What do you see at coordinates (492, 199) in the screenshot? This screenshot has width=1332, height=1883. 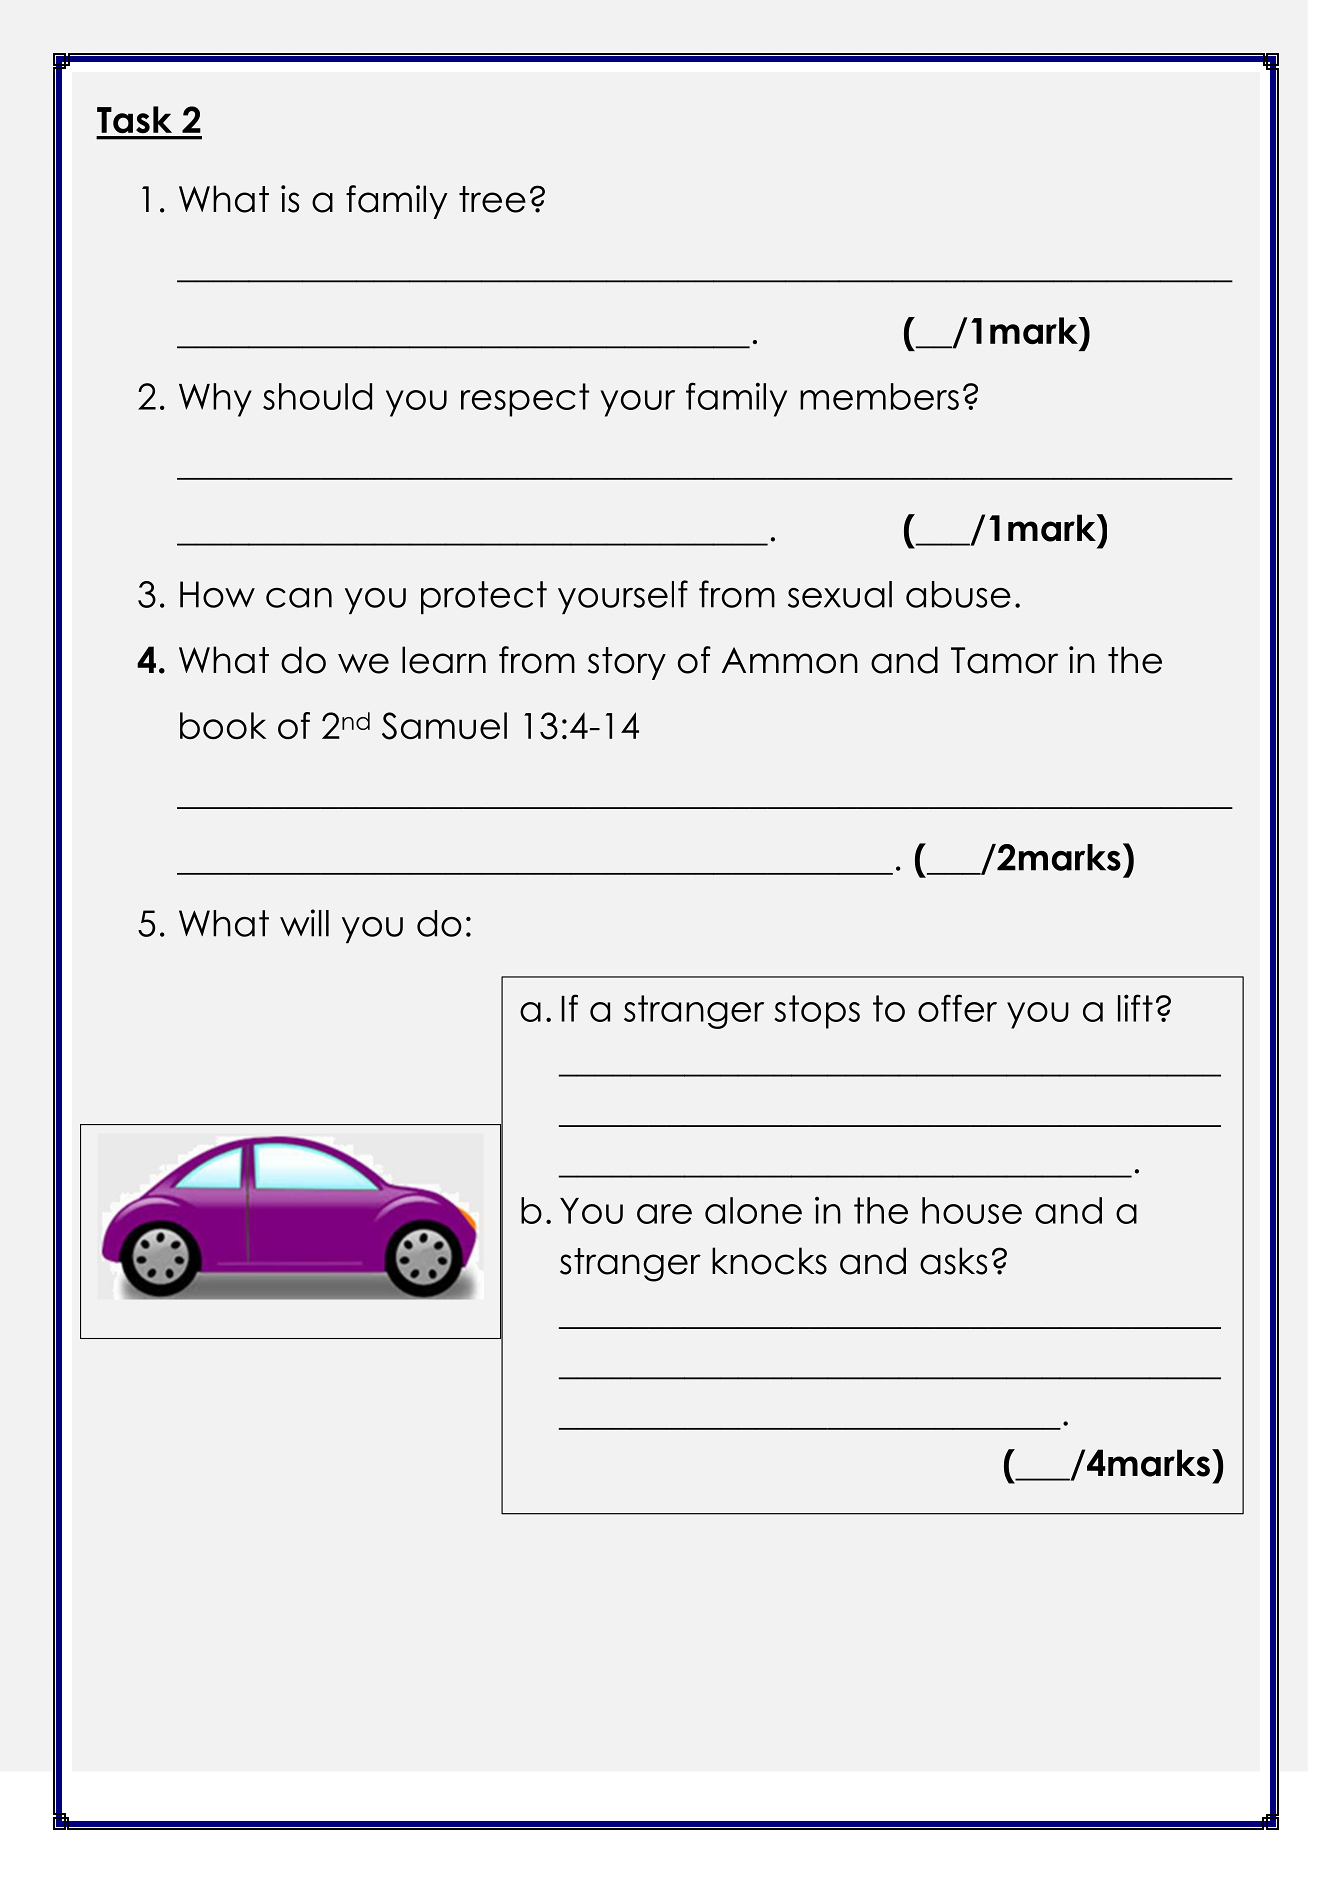 I see `tree` at bounding box center [492, 199].
